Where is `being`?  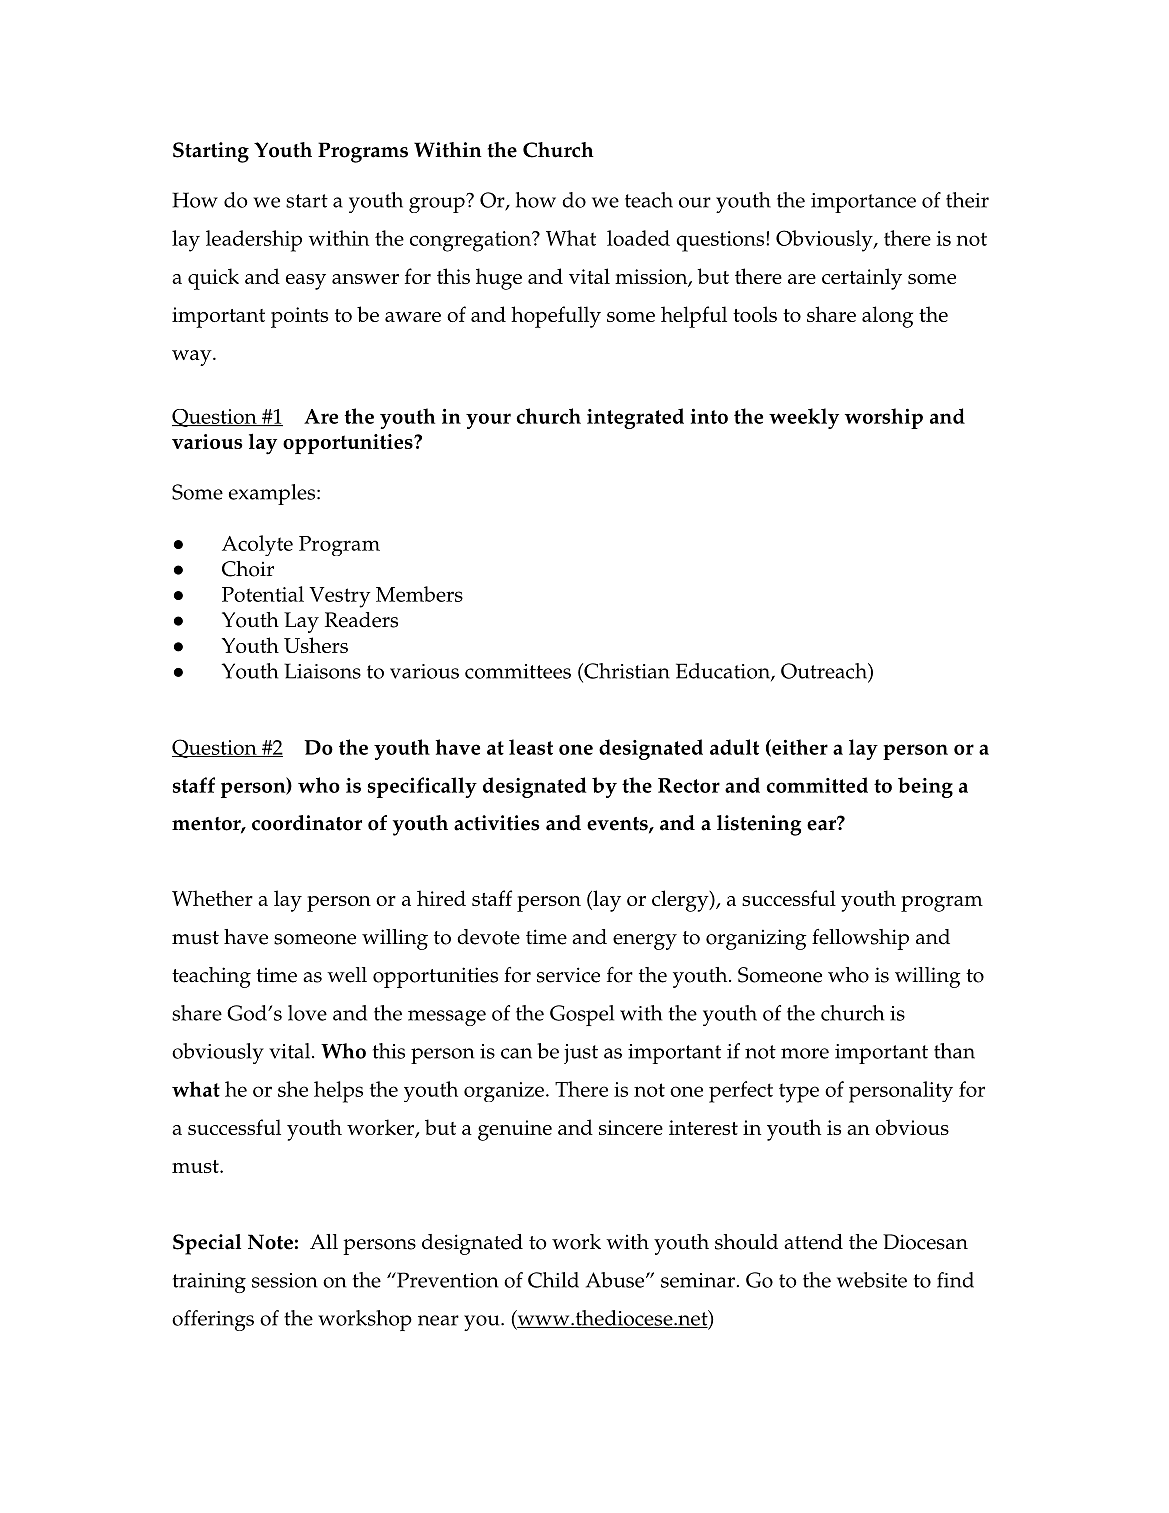 being is located at coordinates (925, 787).
